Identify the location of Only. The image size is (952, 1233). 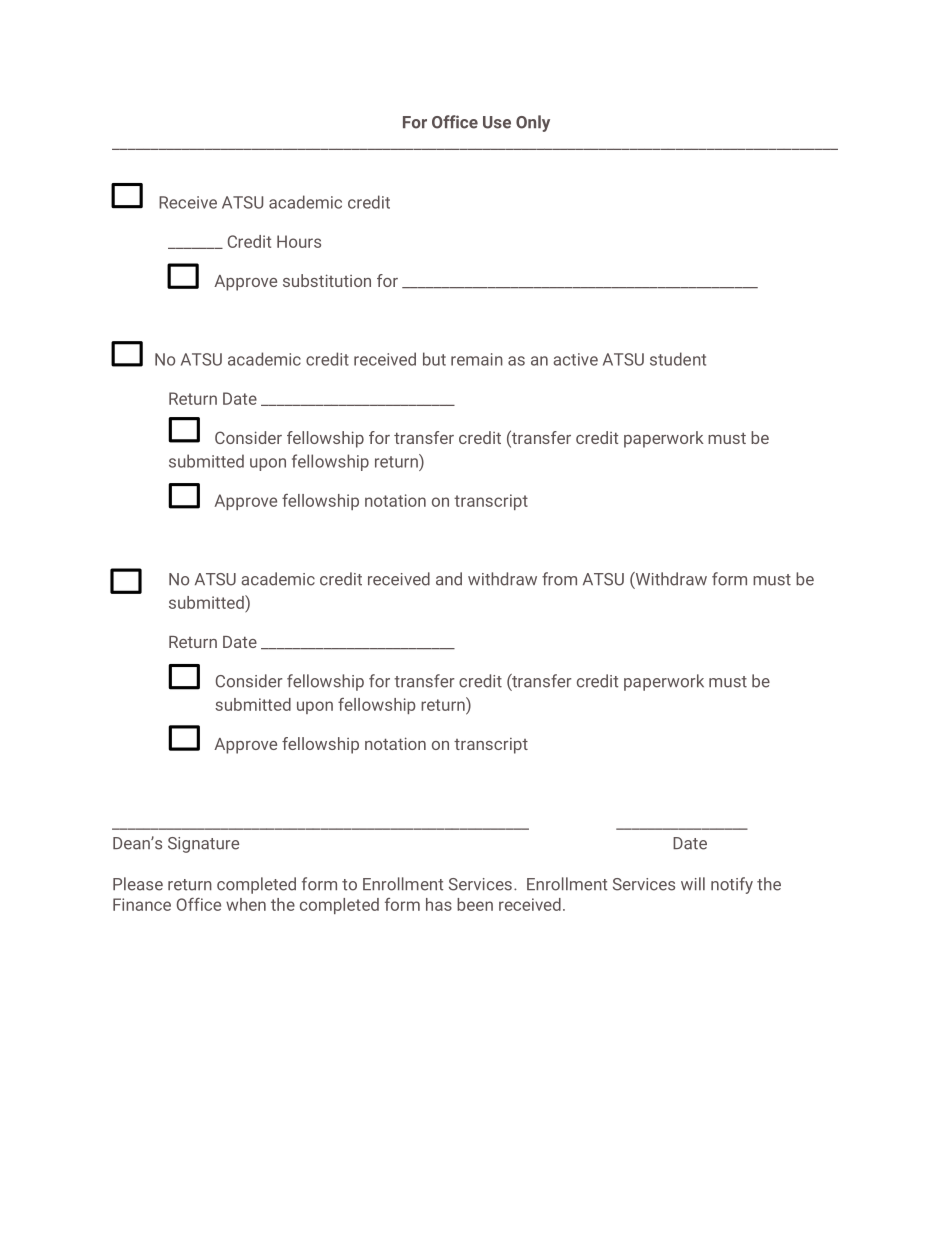
(533, 123).
